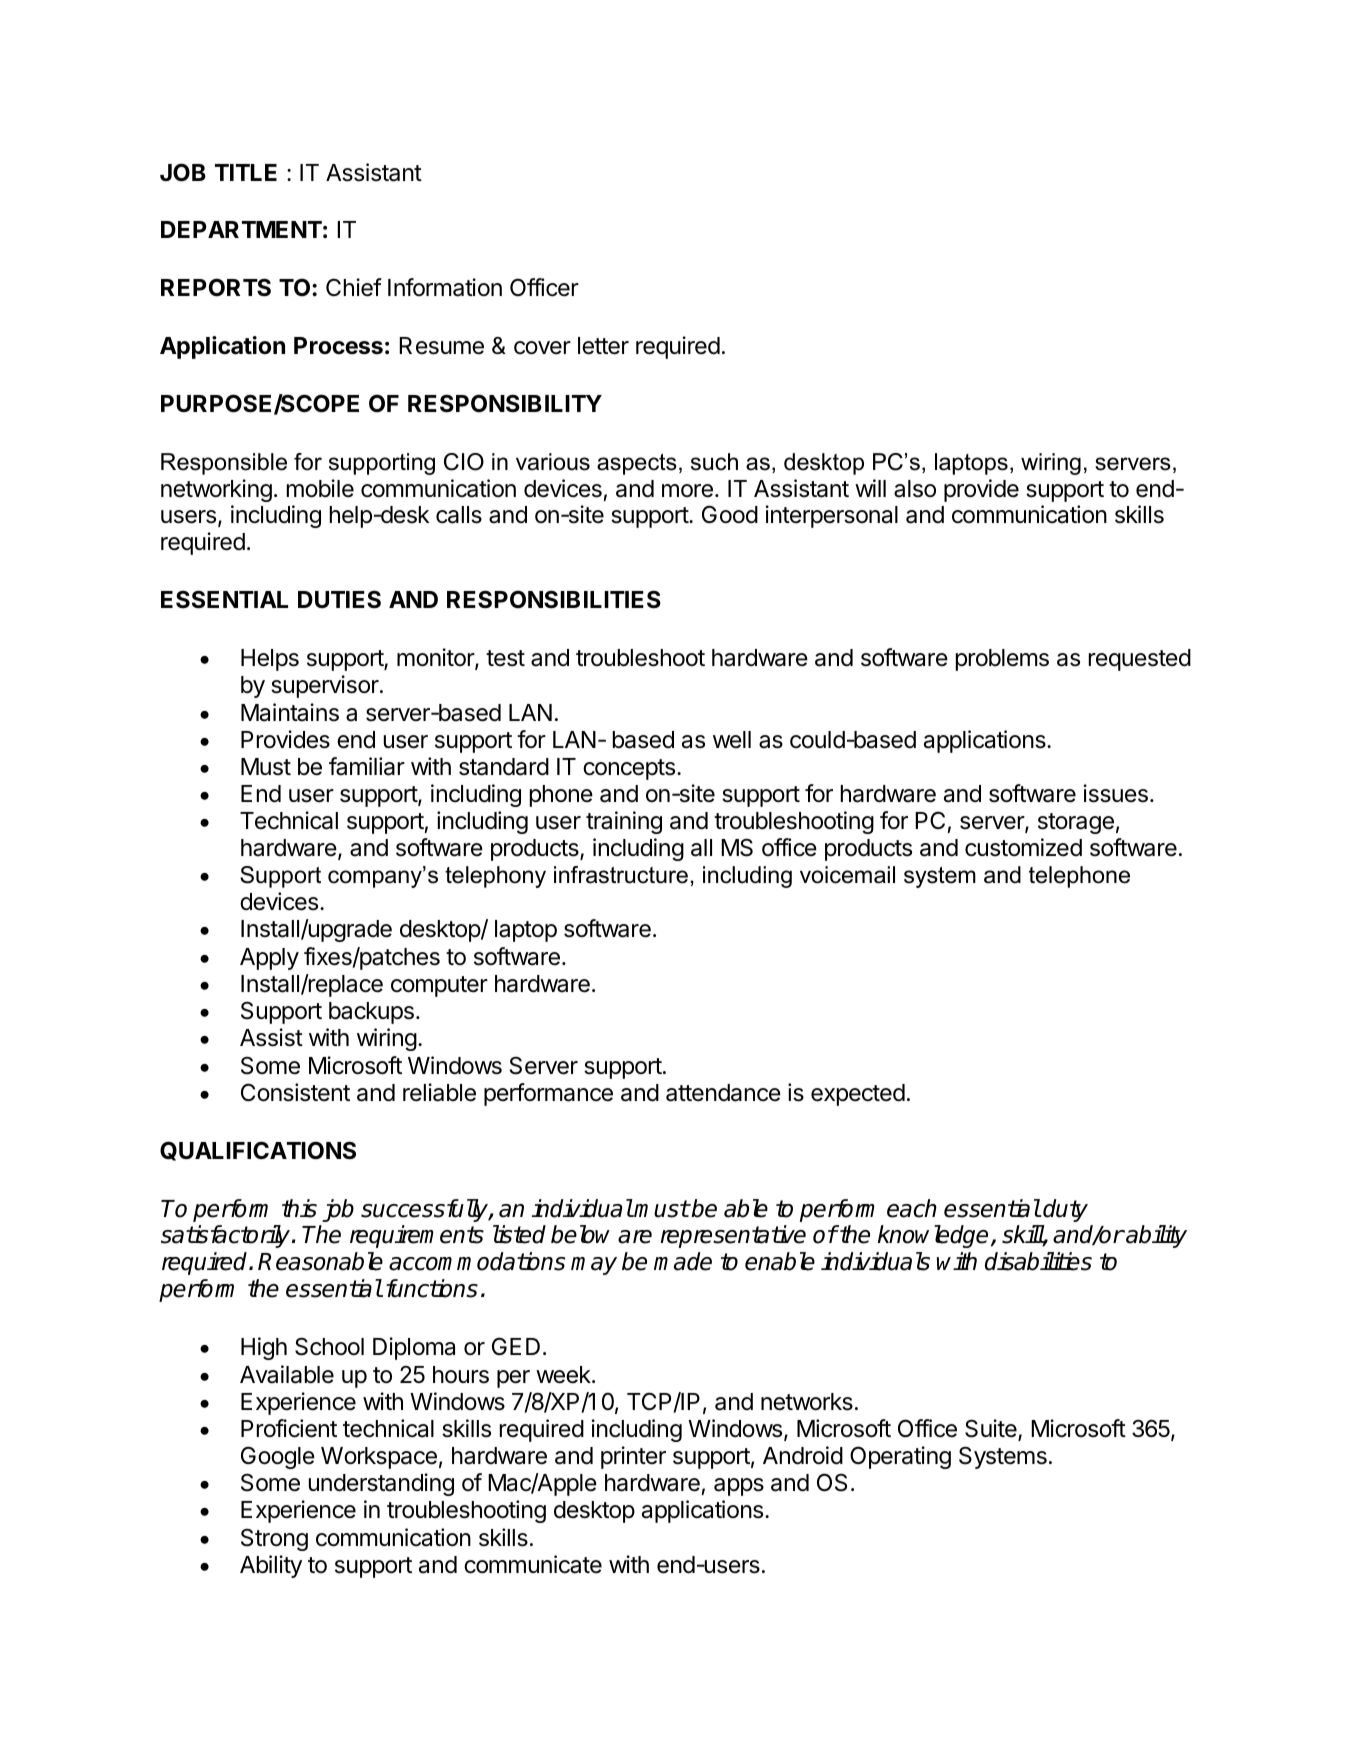 This screenshot has height=1757, width=1357. I want to click on Apply, so click(269, 959).
